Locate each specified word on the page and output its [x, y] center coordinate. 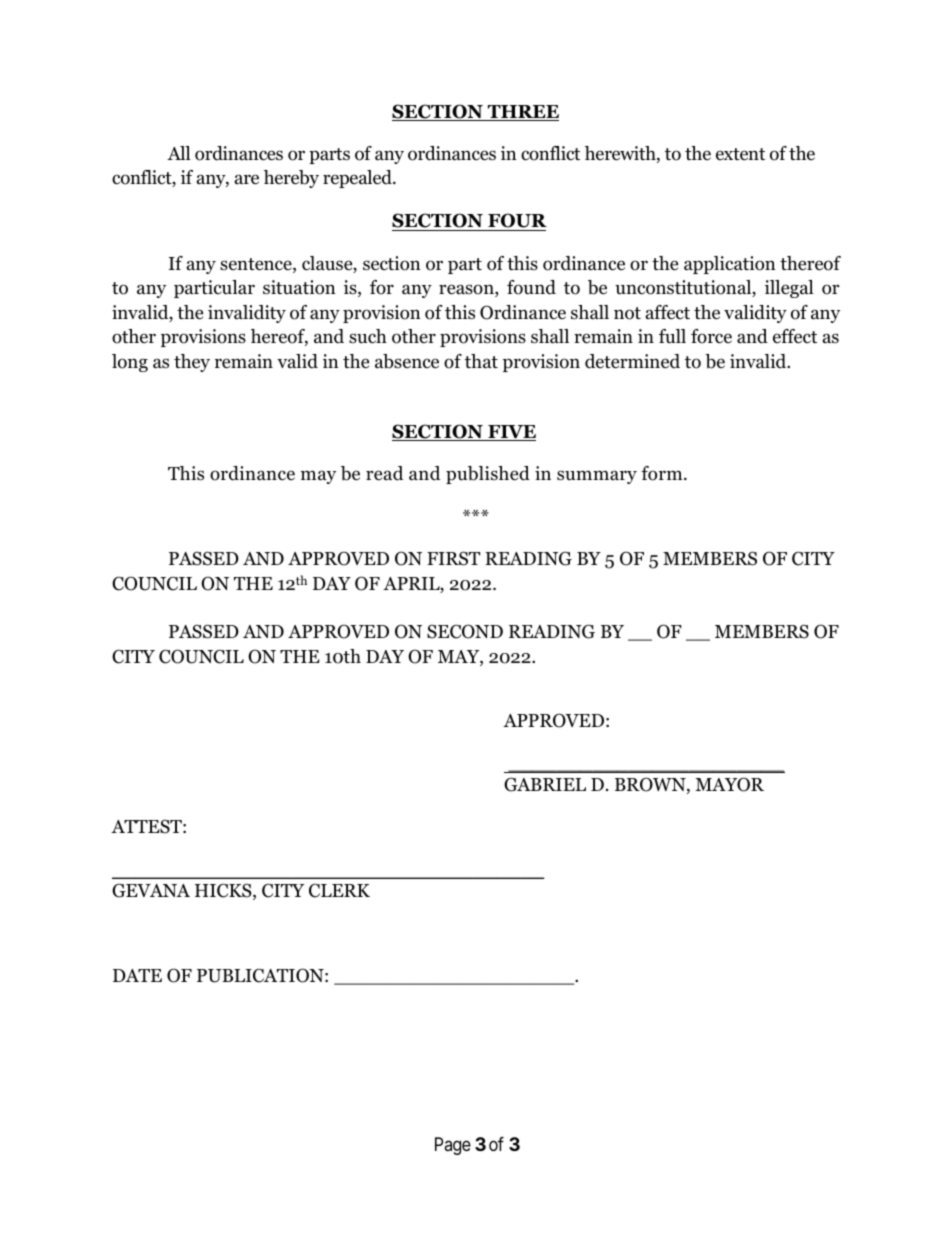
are [247, 179]
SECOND [465, 631]
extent [740, 154]
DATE [137, 975]
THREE [522, 113]
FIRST [453, 558]
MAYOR [729, 784]
